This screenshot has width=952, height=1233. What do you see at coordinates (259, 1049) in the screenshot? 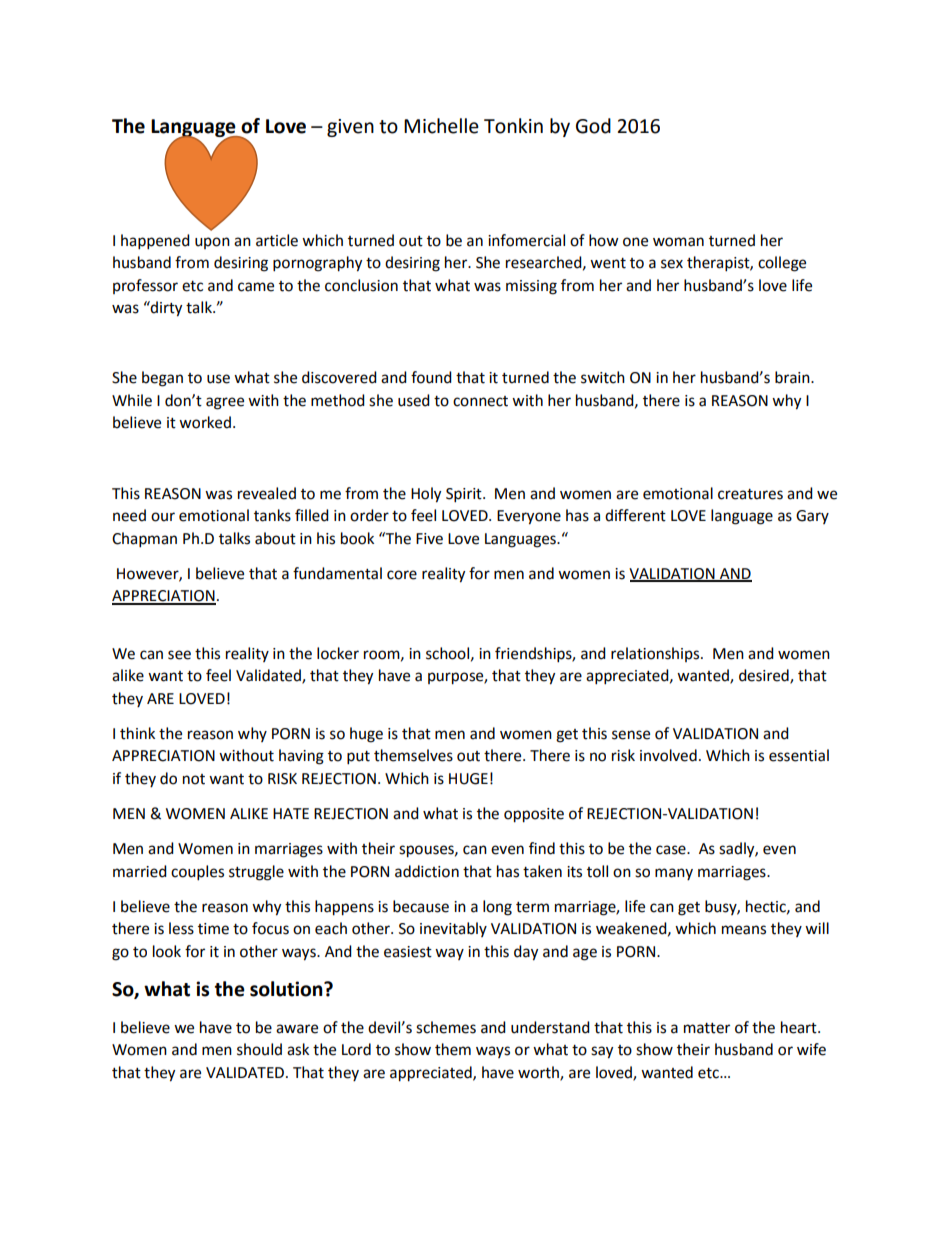
I see `should` at bounding box center [259, 1049].
